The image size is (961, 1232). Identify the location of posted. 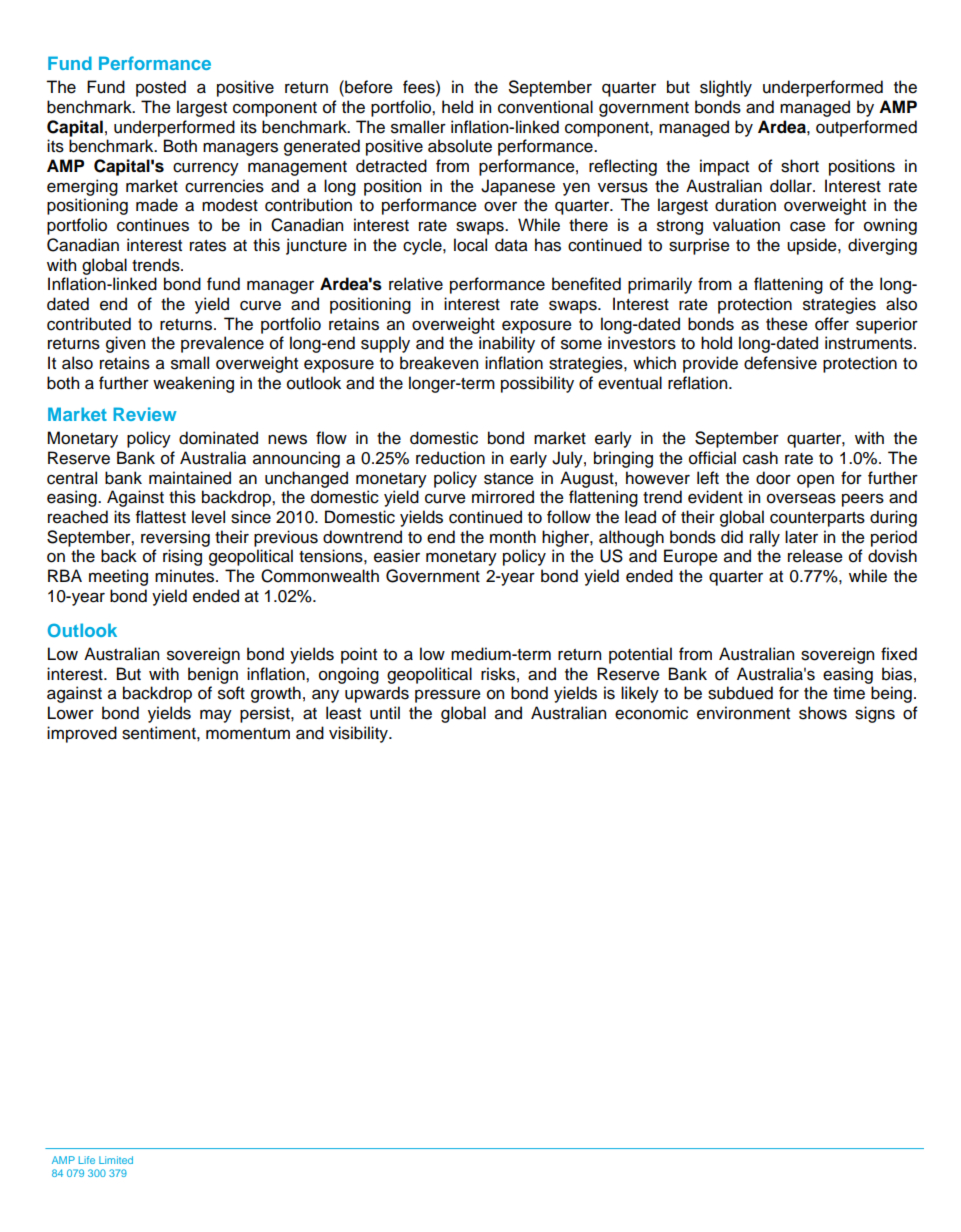
(161, 88).
